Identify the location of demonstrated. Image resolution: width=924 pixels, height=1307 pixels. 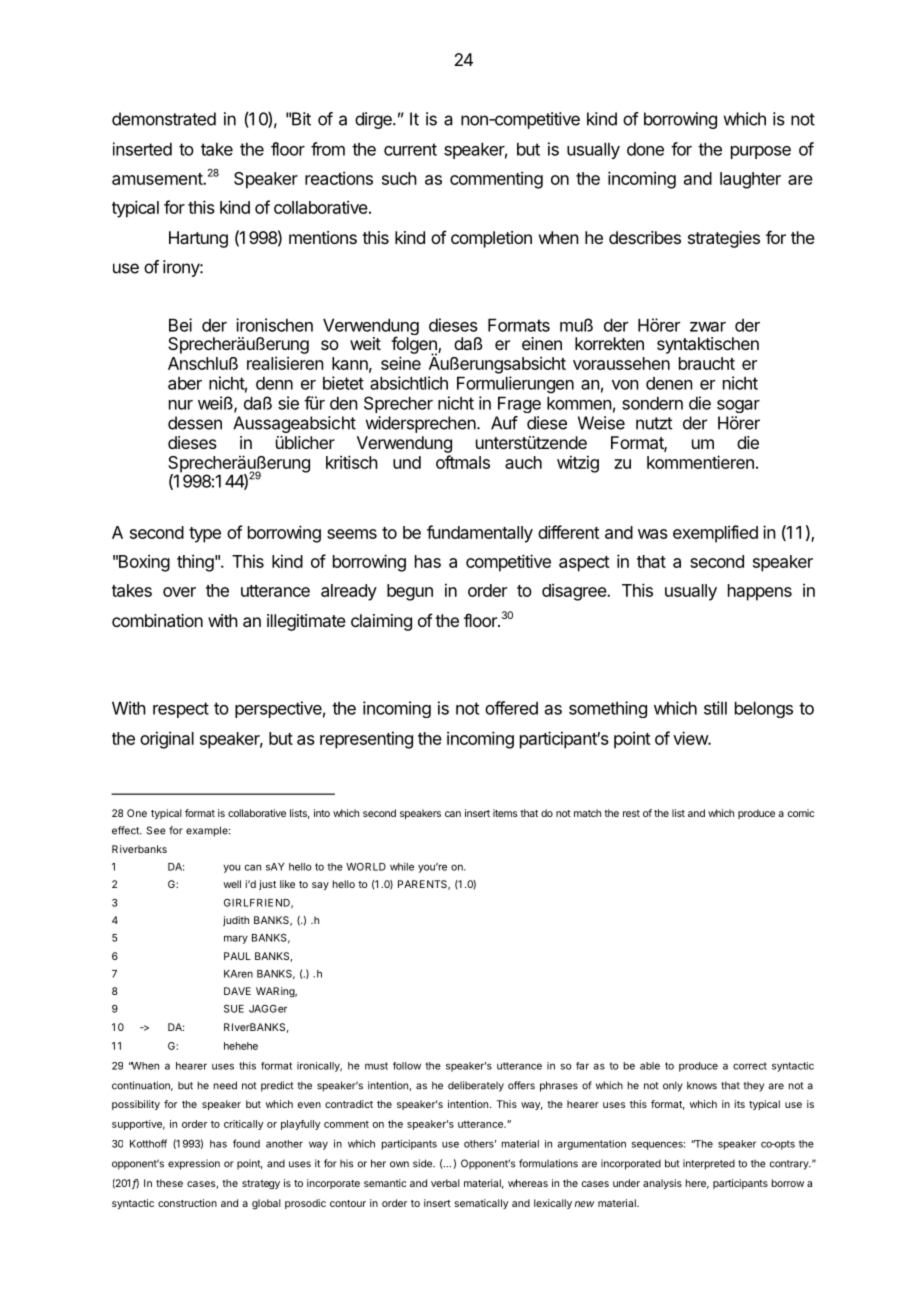
(164, 119).
